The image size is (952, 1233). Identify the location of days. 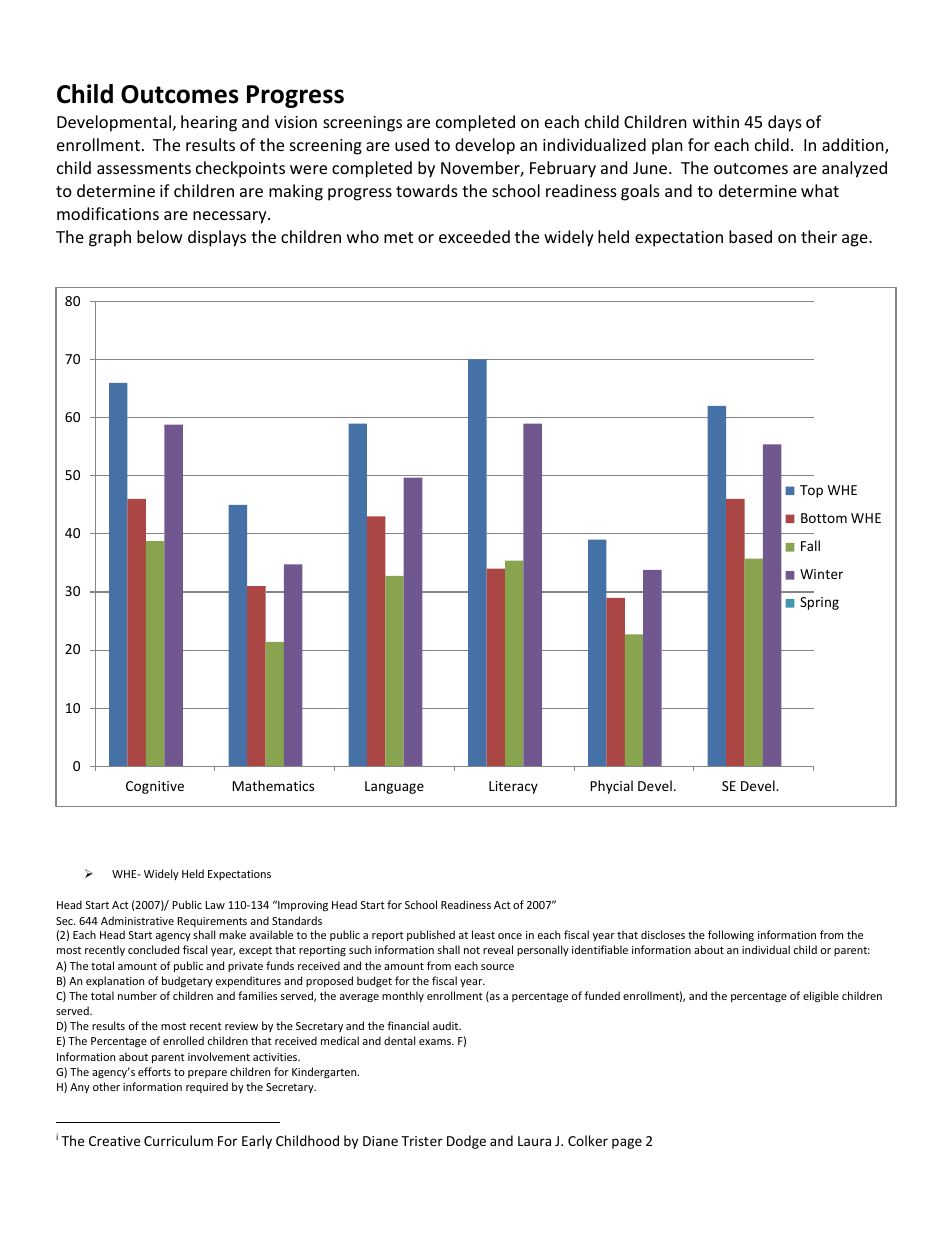
(785, 123).
